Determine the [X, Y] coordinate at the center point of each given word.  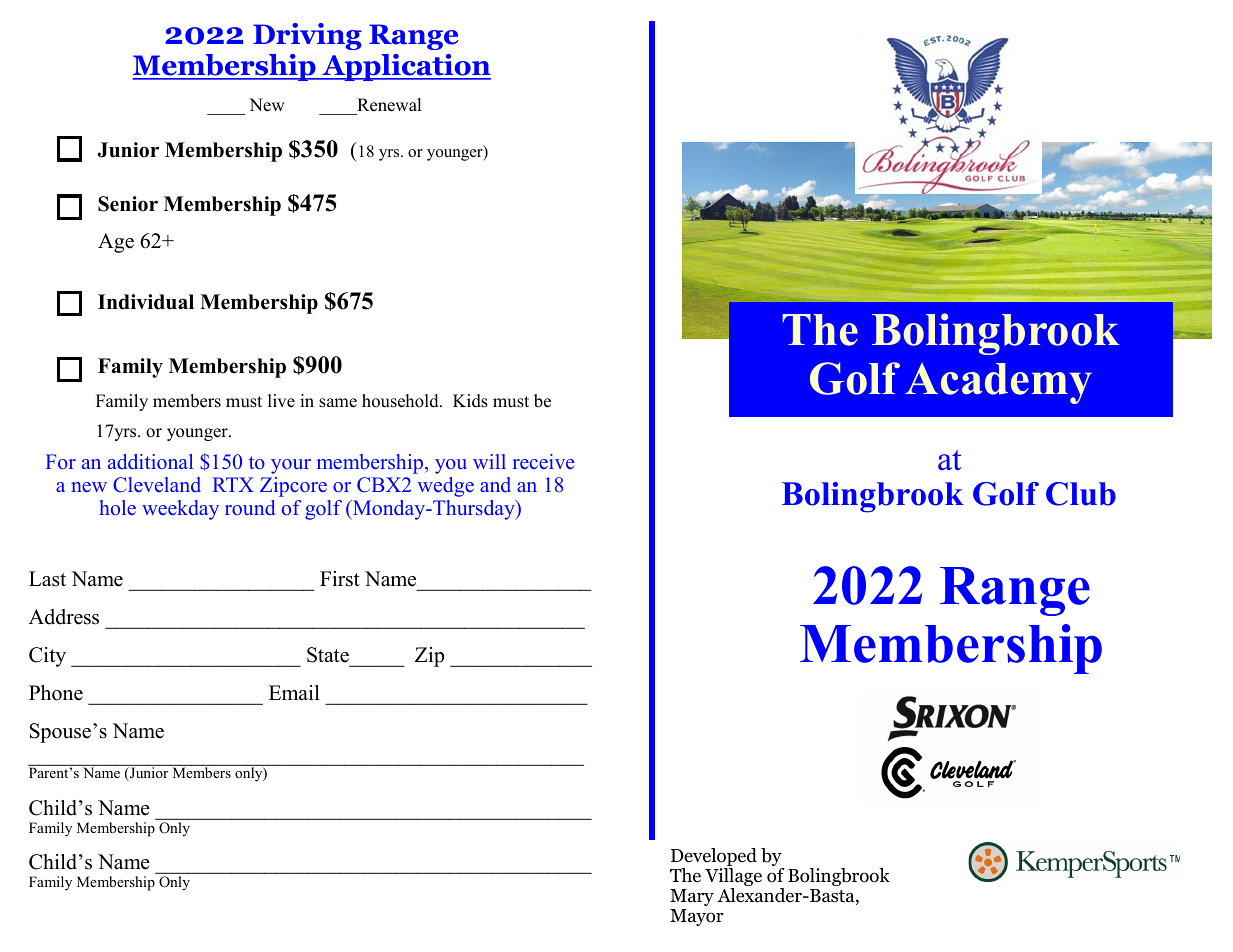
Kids [470, 401]
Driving [307, 36]
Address [64, 617]
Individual [146, 302]
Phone [56, 693]
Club [1081, 494]
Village [733, 878]
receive [543, 461]
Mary [692, 897]
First [340, 579]
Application [405, 67]
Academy [998, 383]
